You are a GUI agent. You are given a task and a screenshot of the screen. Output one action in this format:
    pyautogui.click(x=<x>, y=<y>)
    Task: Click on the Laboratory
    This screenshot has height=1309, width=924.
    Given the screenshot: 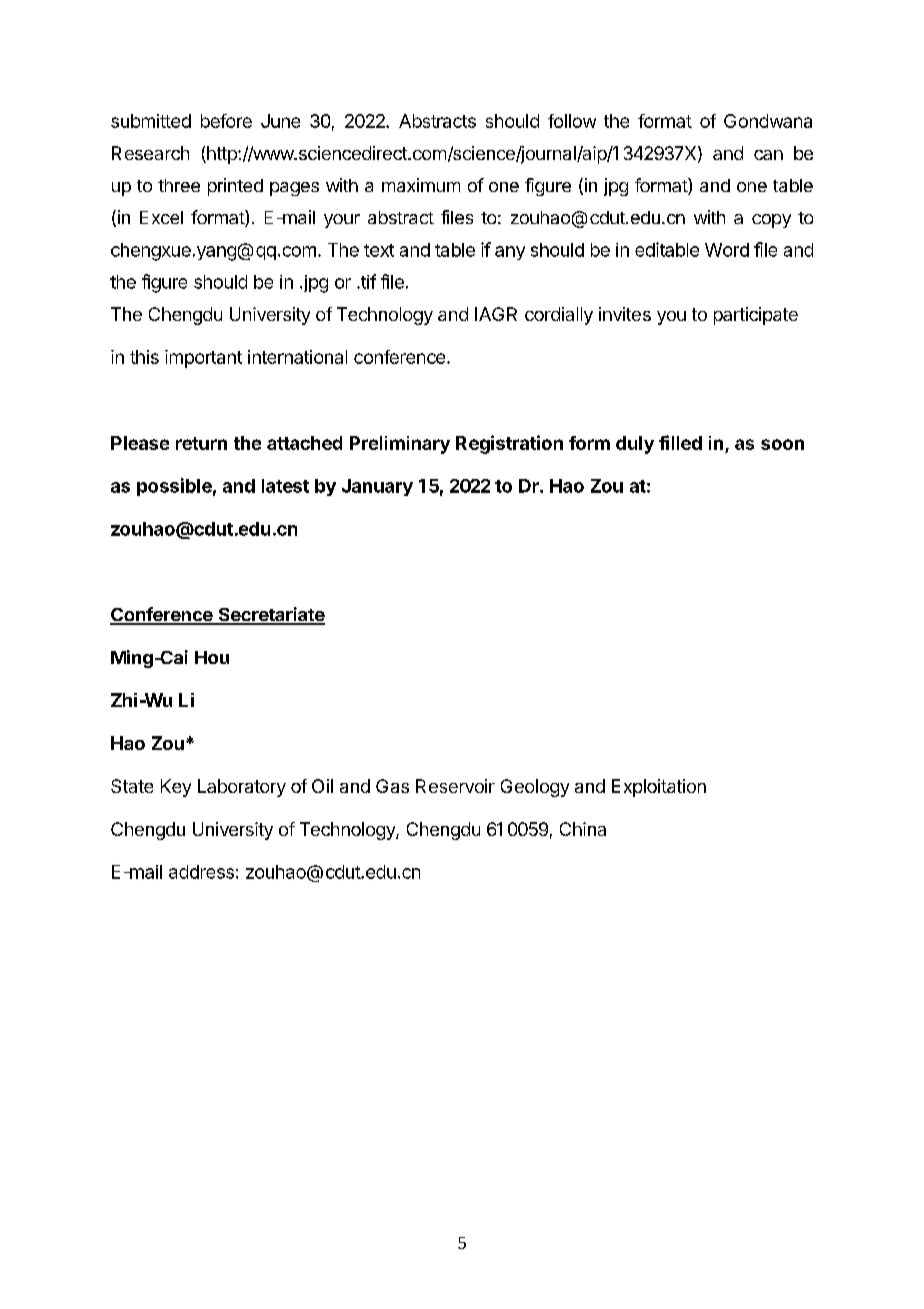 What is the action you would take?
    pyautogui.click(x=242, y=788)
